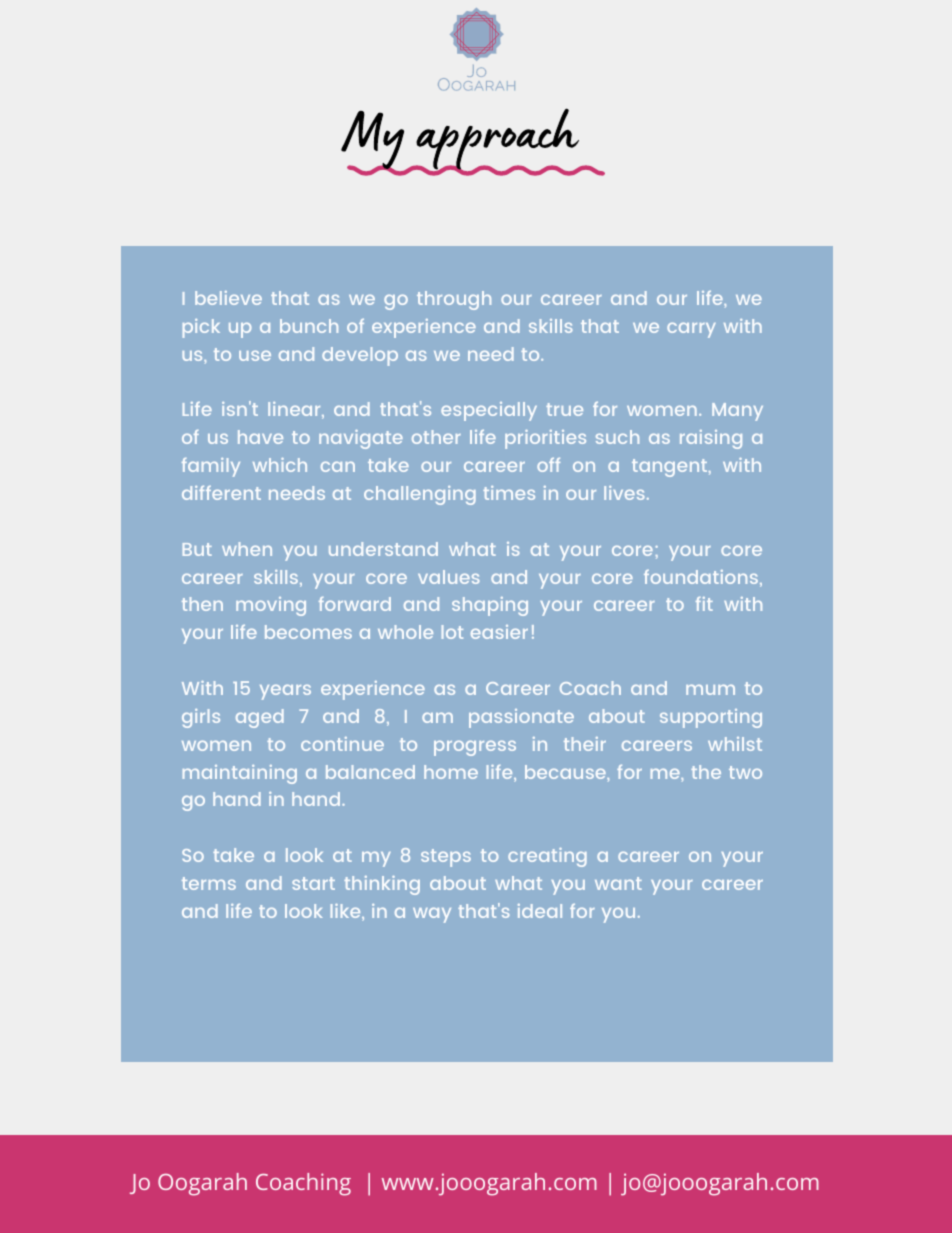  I want to click on times, so click(509, 493).
